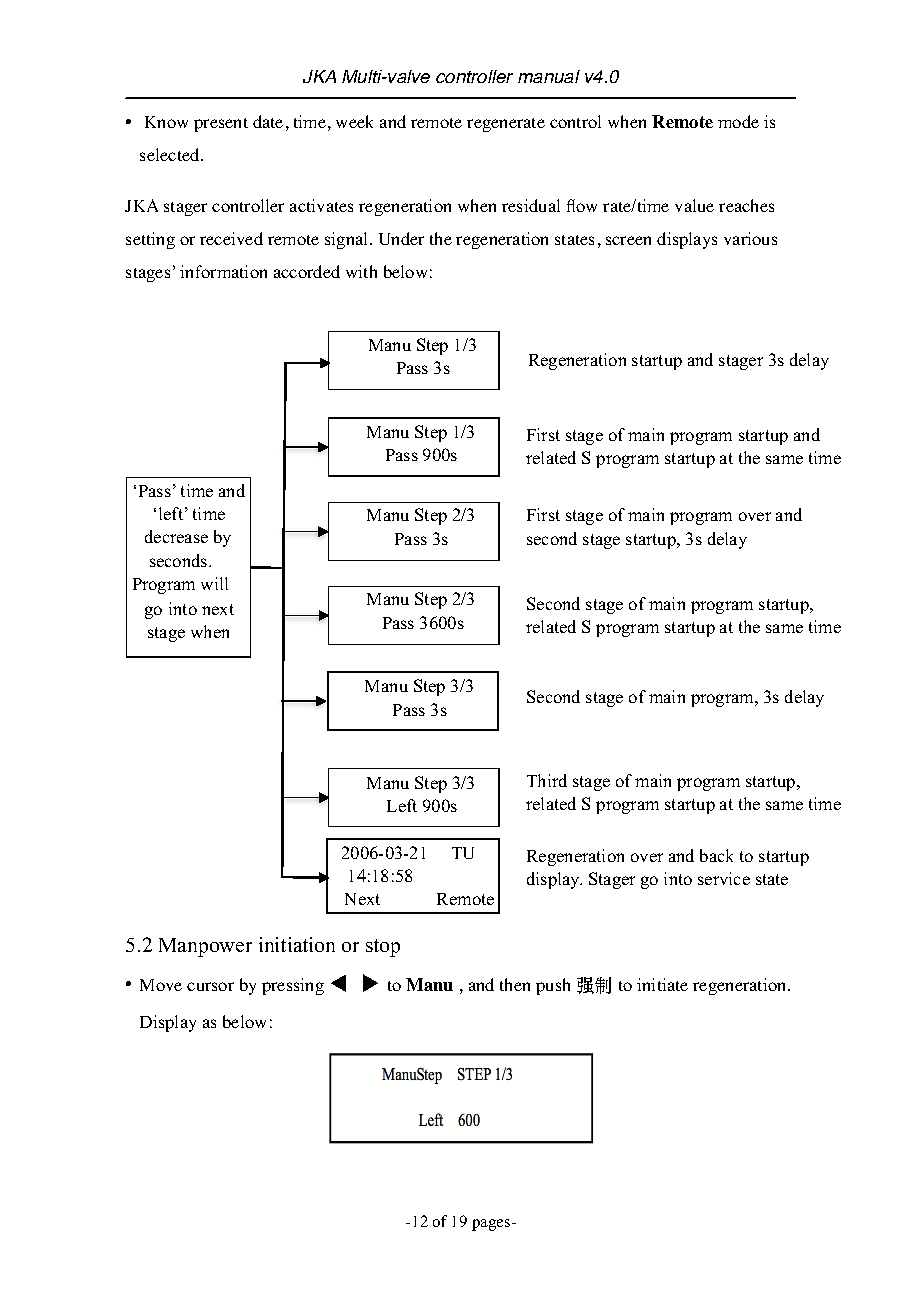 The image size is (924, 1308). I want to click on back, so click(716, 855).
